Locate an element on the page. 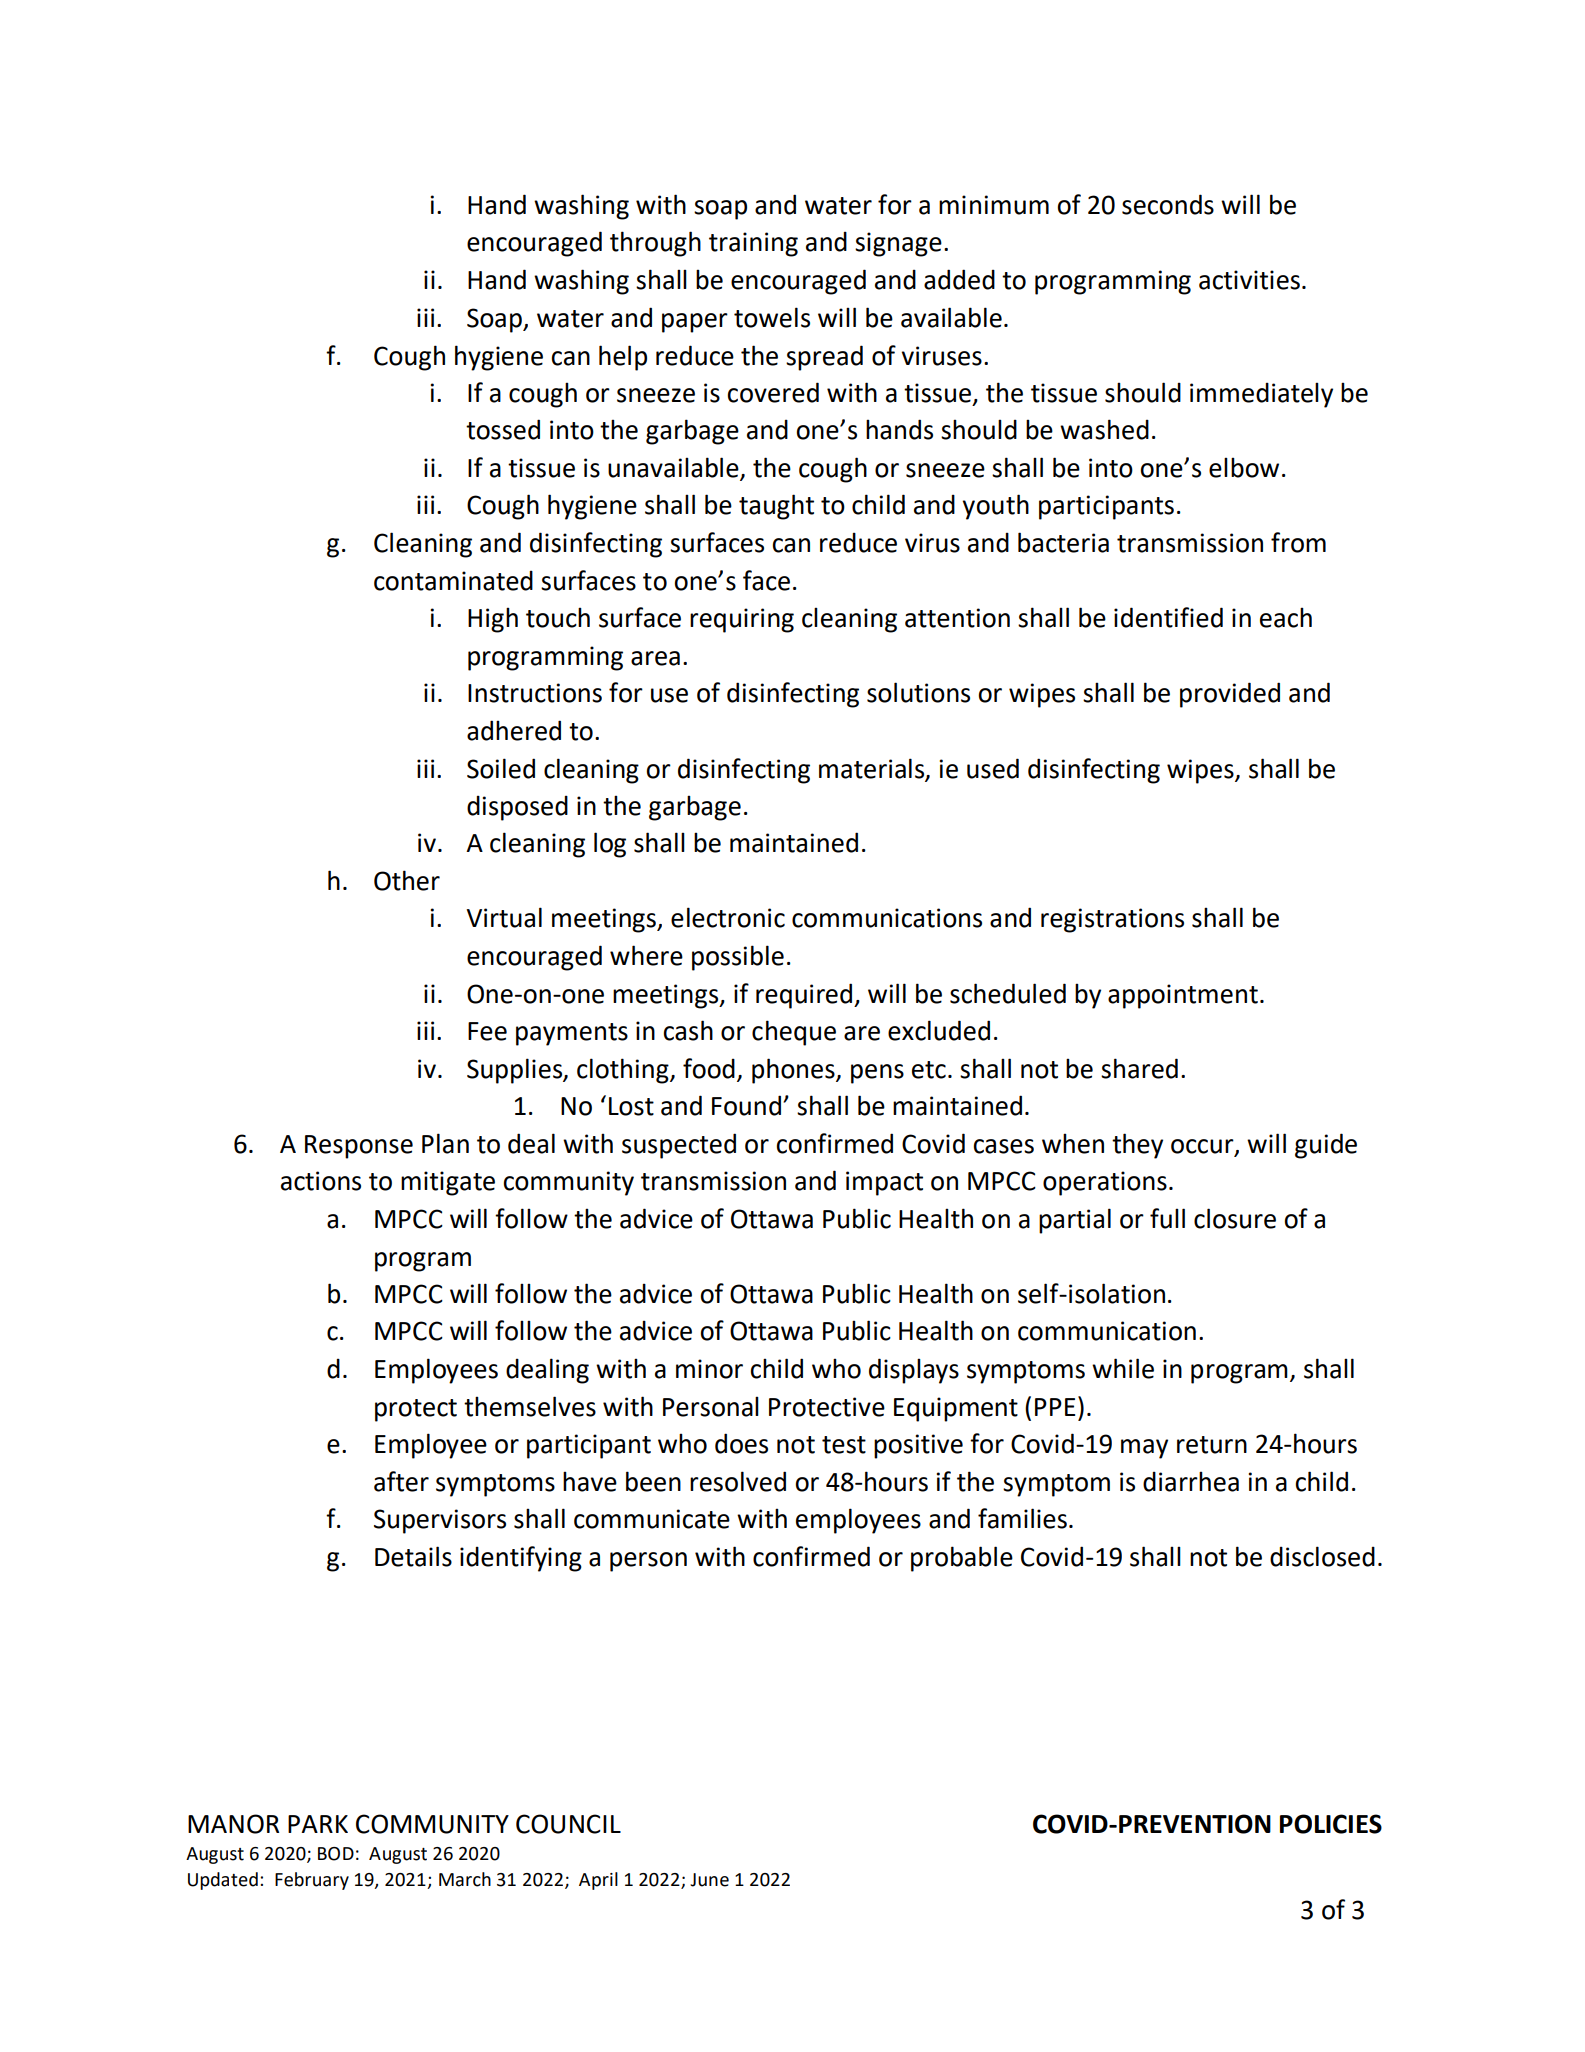 The height and width of the image is (2052, 1585). appointment is located at coordinates (1183, 996).
